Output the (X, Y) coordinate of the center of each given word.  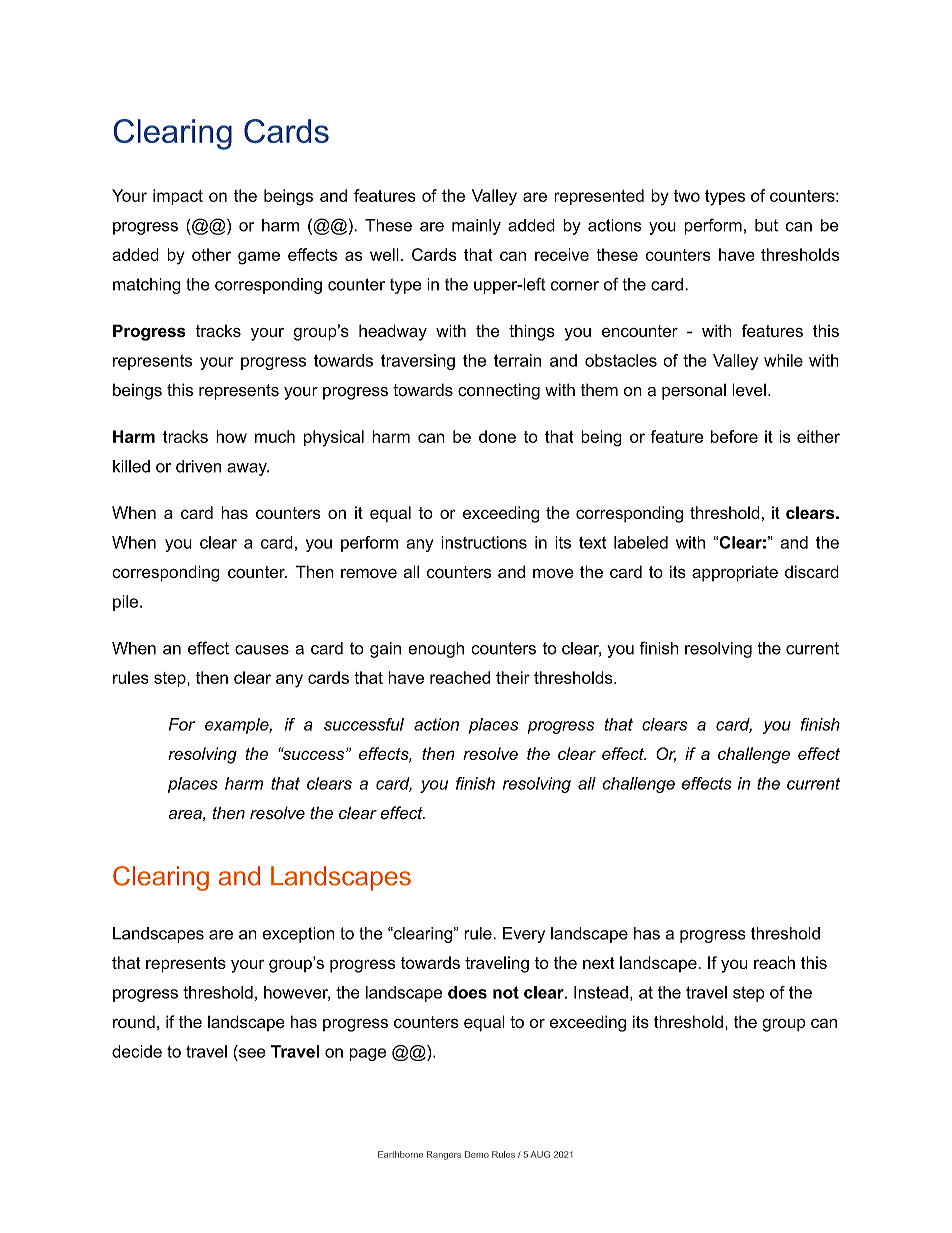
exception (298, 935)
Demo (477, 1154)
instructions (484, 542)
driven (198, 466)
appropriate (735, 573)
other (211, 254)
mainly (476, 227)
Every (524, 935)
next (599, 963)
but (766, 225)
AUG (540, 1154)
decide (137, 1051)
